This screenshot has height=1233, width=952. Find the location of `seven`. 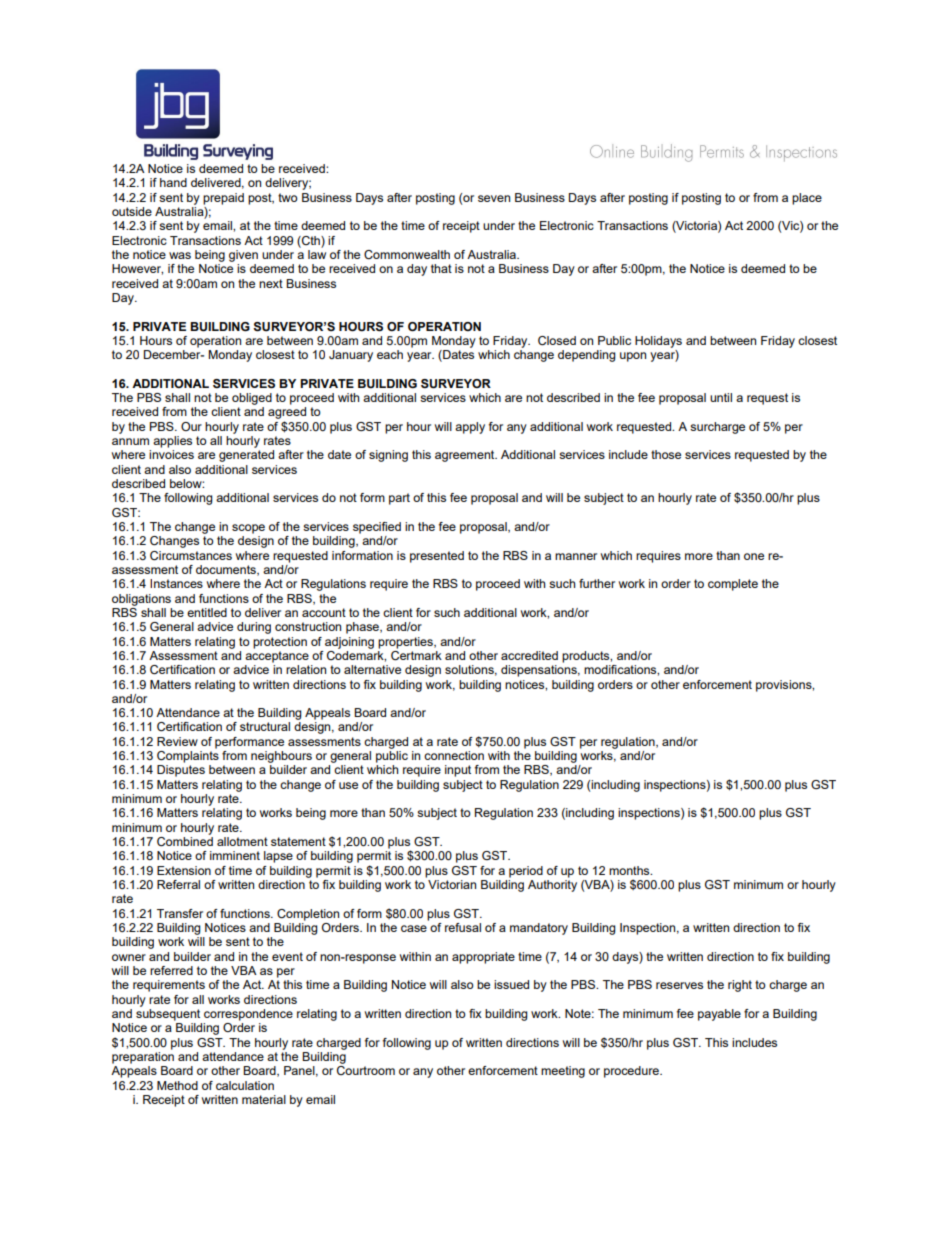

seven is located at coordinates (494, 198).
